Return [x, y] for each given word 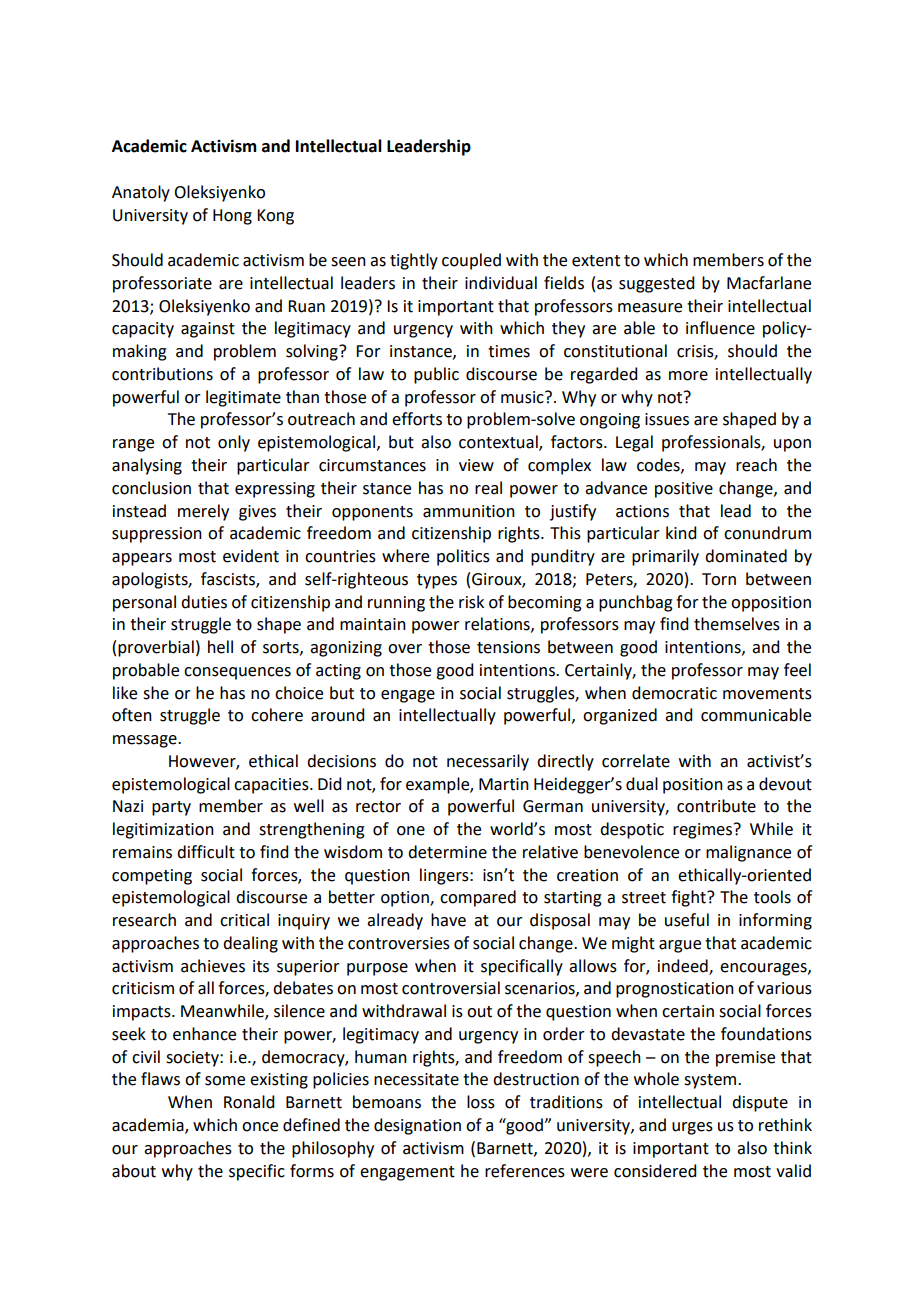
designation [417, 1126]
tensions [508, 647]
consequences [237, 673]
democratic [674, 693]
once [260, 1127]
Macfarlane [769, 283]
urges [692, 1128]
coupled [471, 261]
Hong [232, 217]
